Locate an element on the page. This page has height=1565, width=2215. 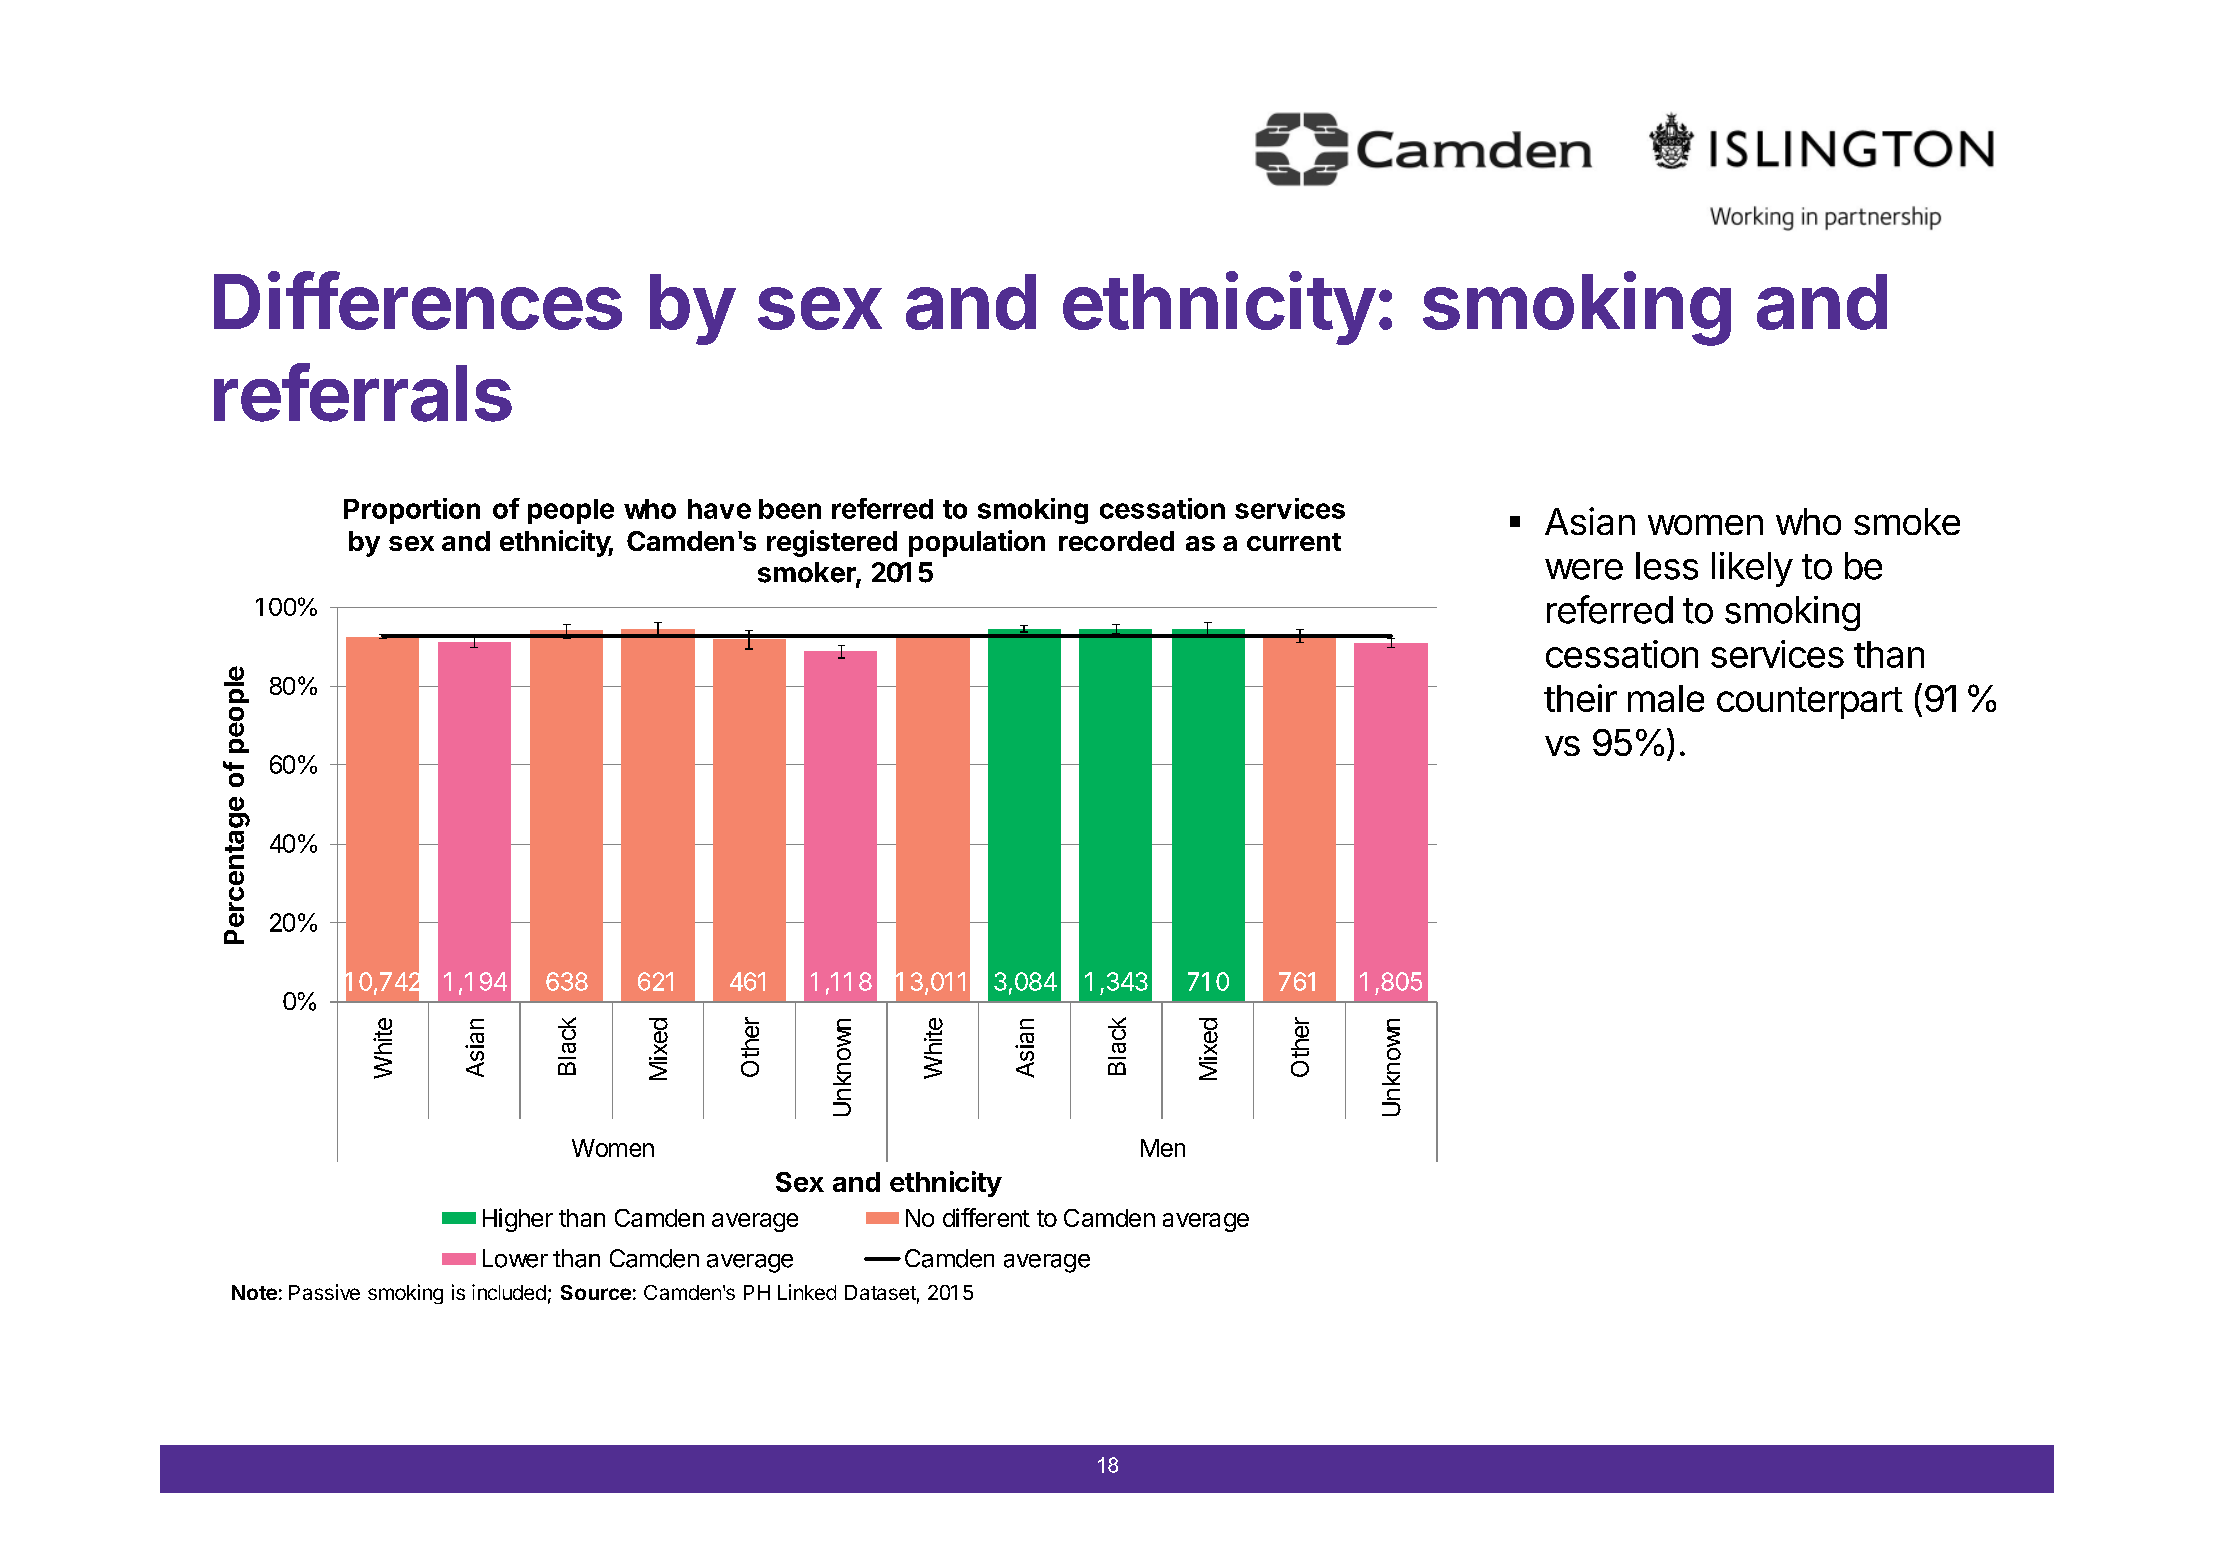
Lower is located at coordinates (515, 1258).
